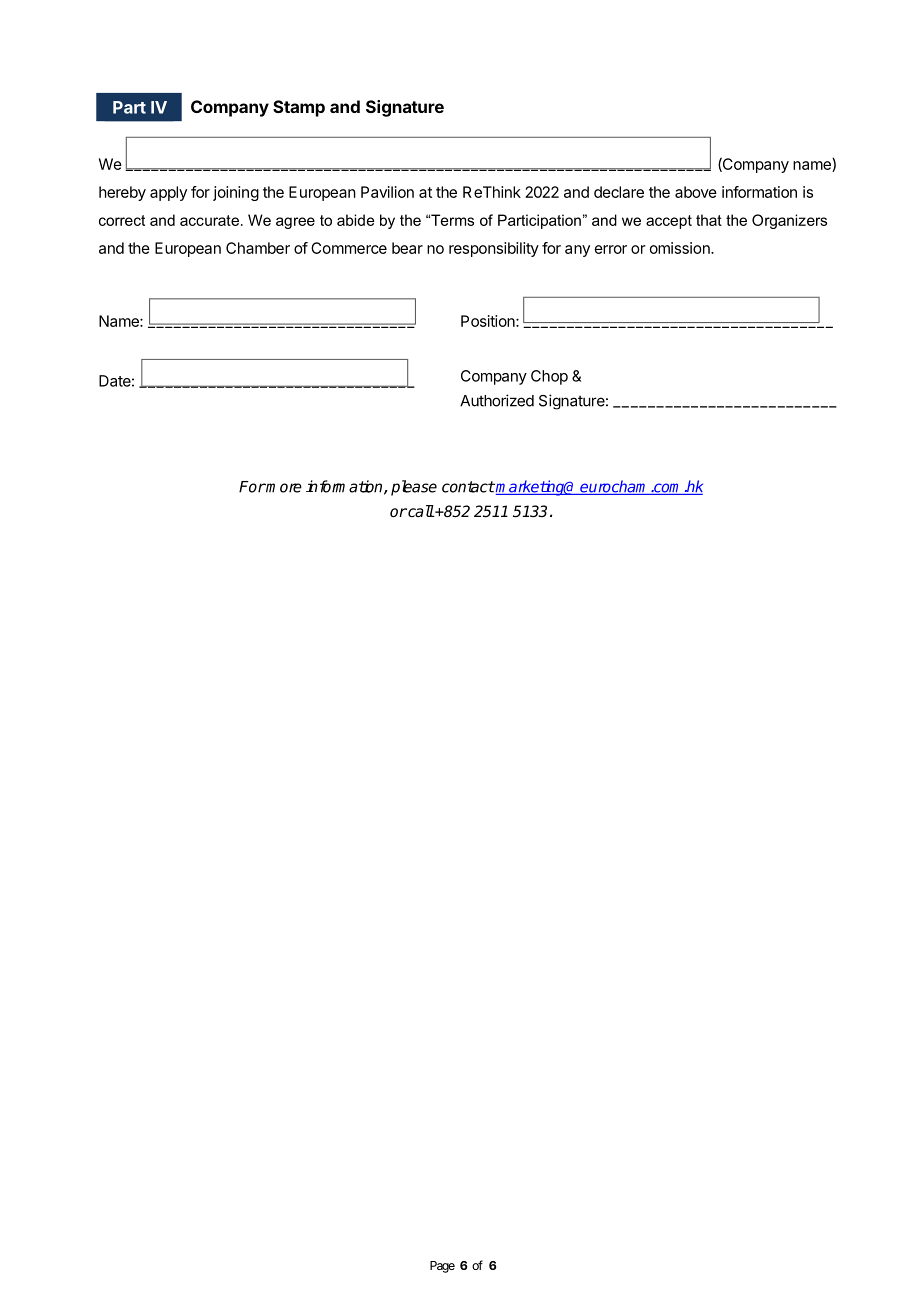 This screenshot has height=1308, width=924. Describe the element at coordinates (168, 193) in the screenshot. I see `apply` at that location.
